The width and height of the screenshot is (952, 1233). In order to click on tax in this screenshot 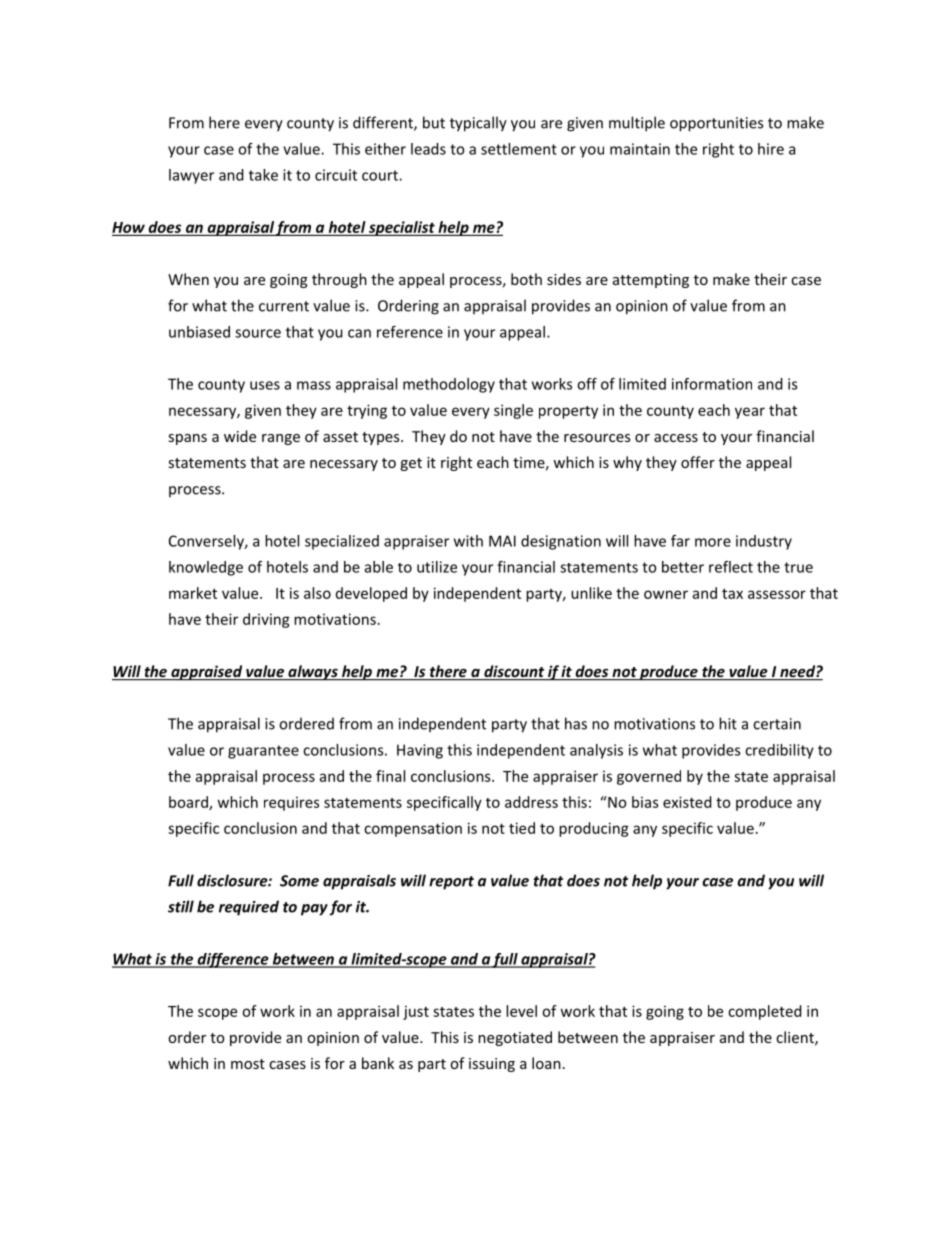, I will do `click(732, 593)`.
